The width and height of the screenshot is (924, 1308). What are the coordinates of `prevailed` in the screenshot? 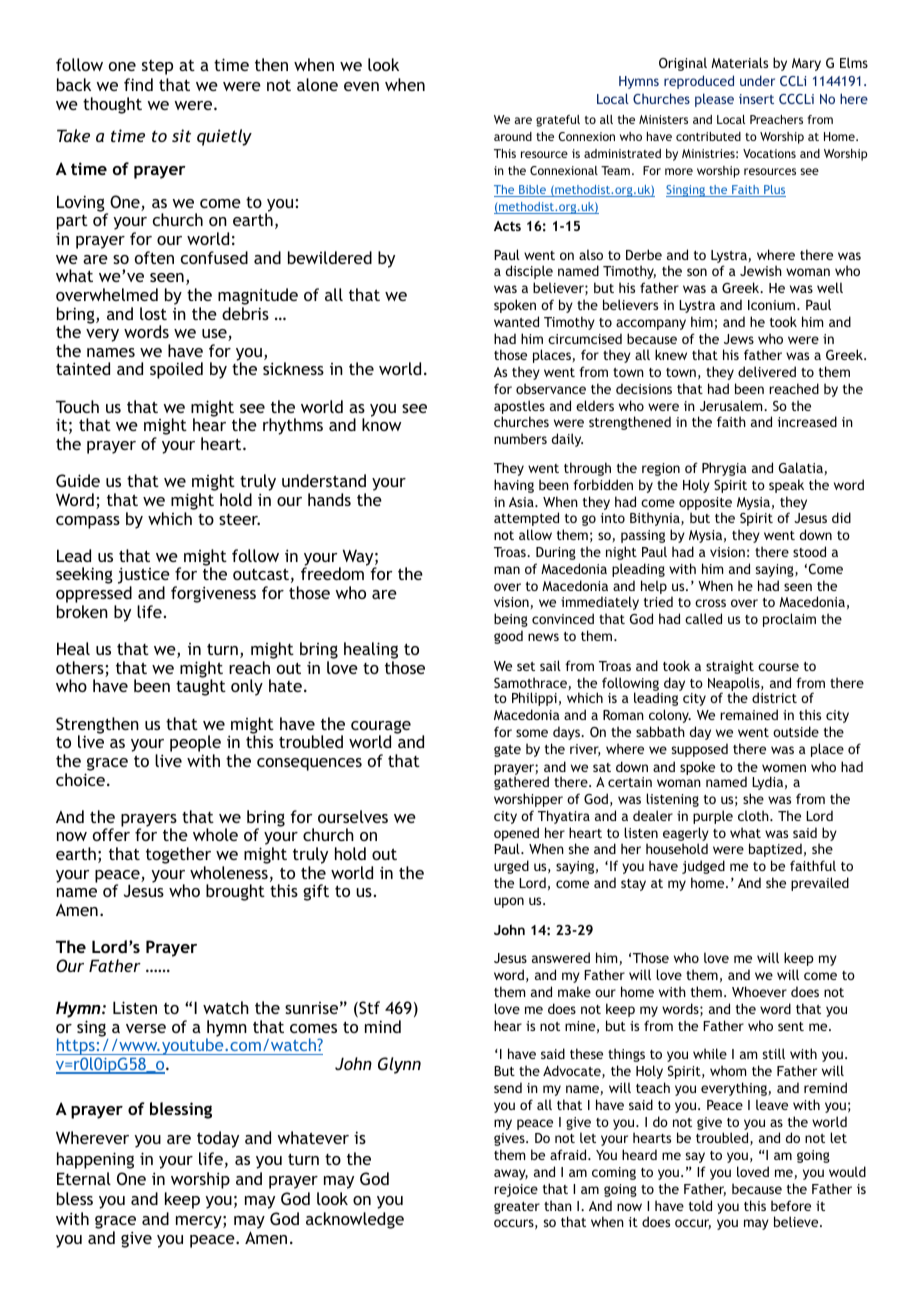 It's located at (820, 884).
